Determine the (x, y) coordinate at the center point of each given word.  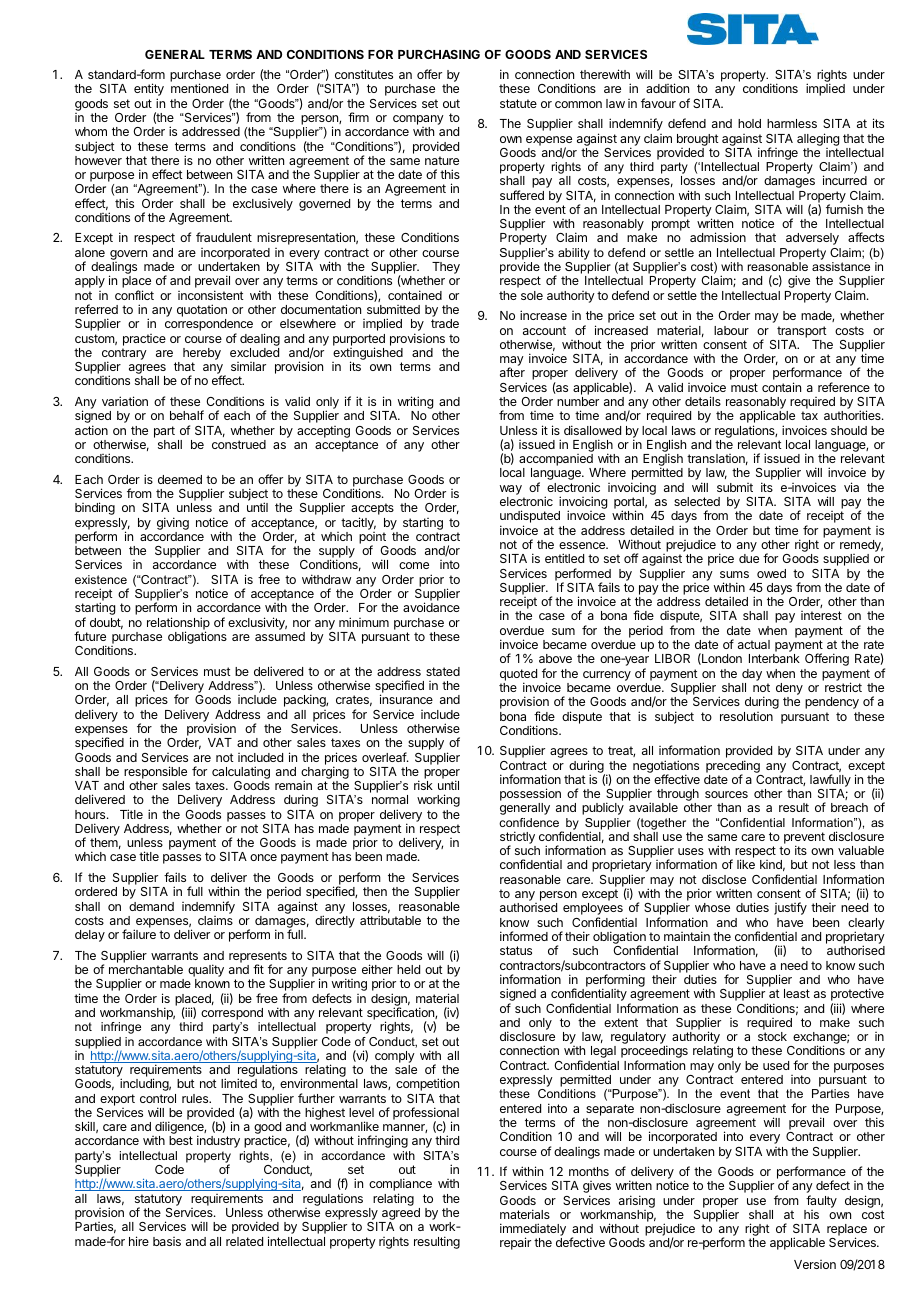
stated (443, 671)
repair (515, 1243)
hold (749, 123)
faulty (821, 1201)
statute (518, 103)
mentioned (199, 88)
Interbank (774, 658)
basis (167, 1241)
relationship (178, 624)
